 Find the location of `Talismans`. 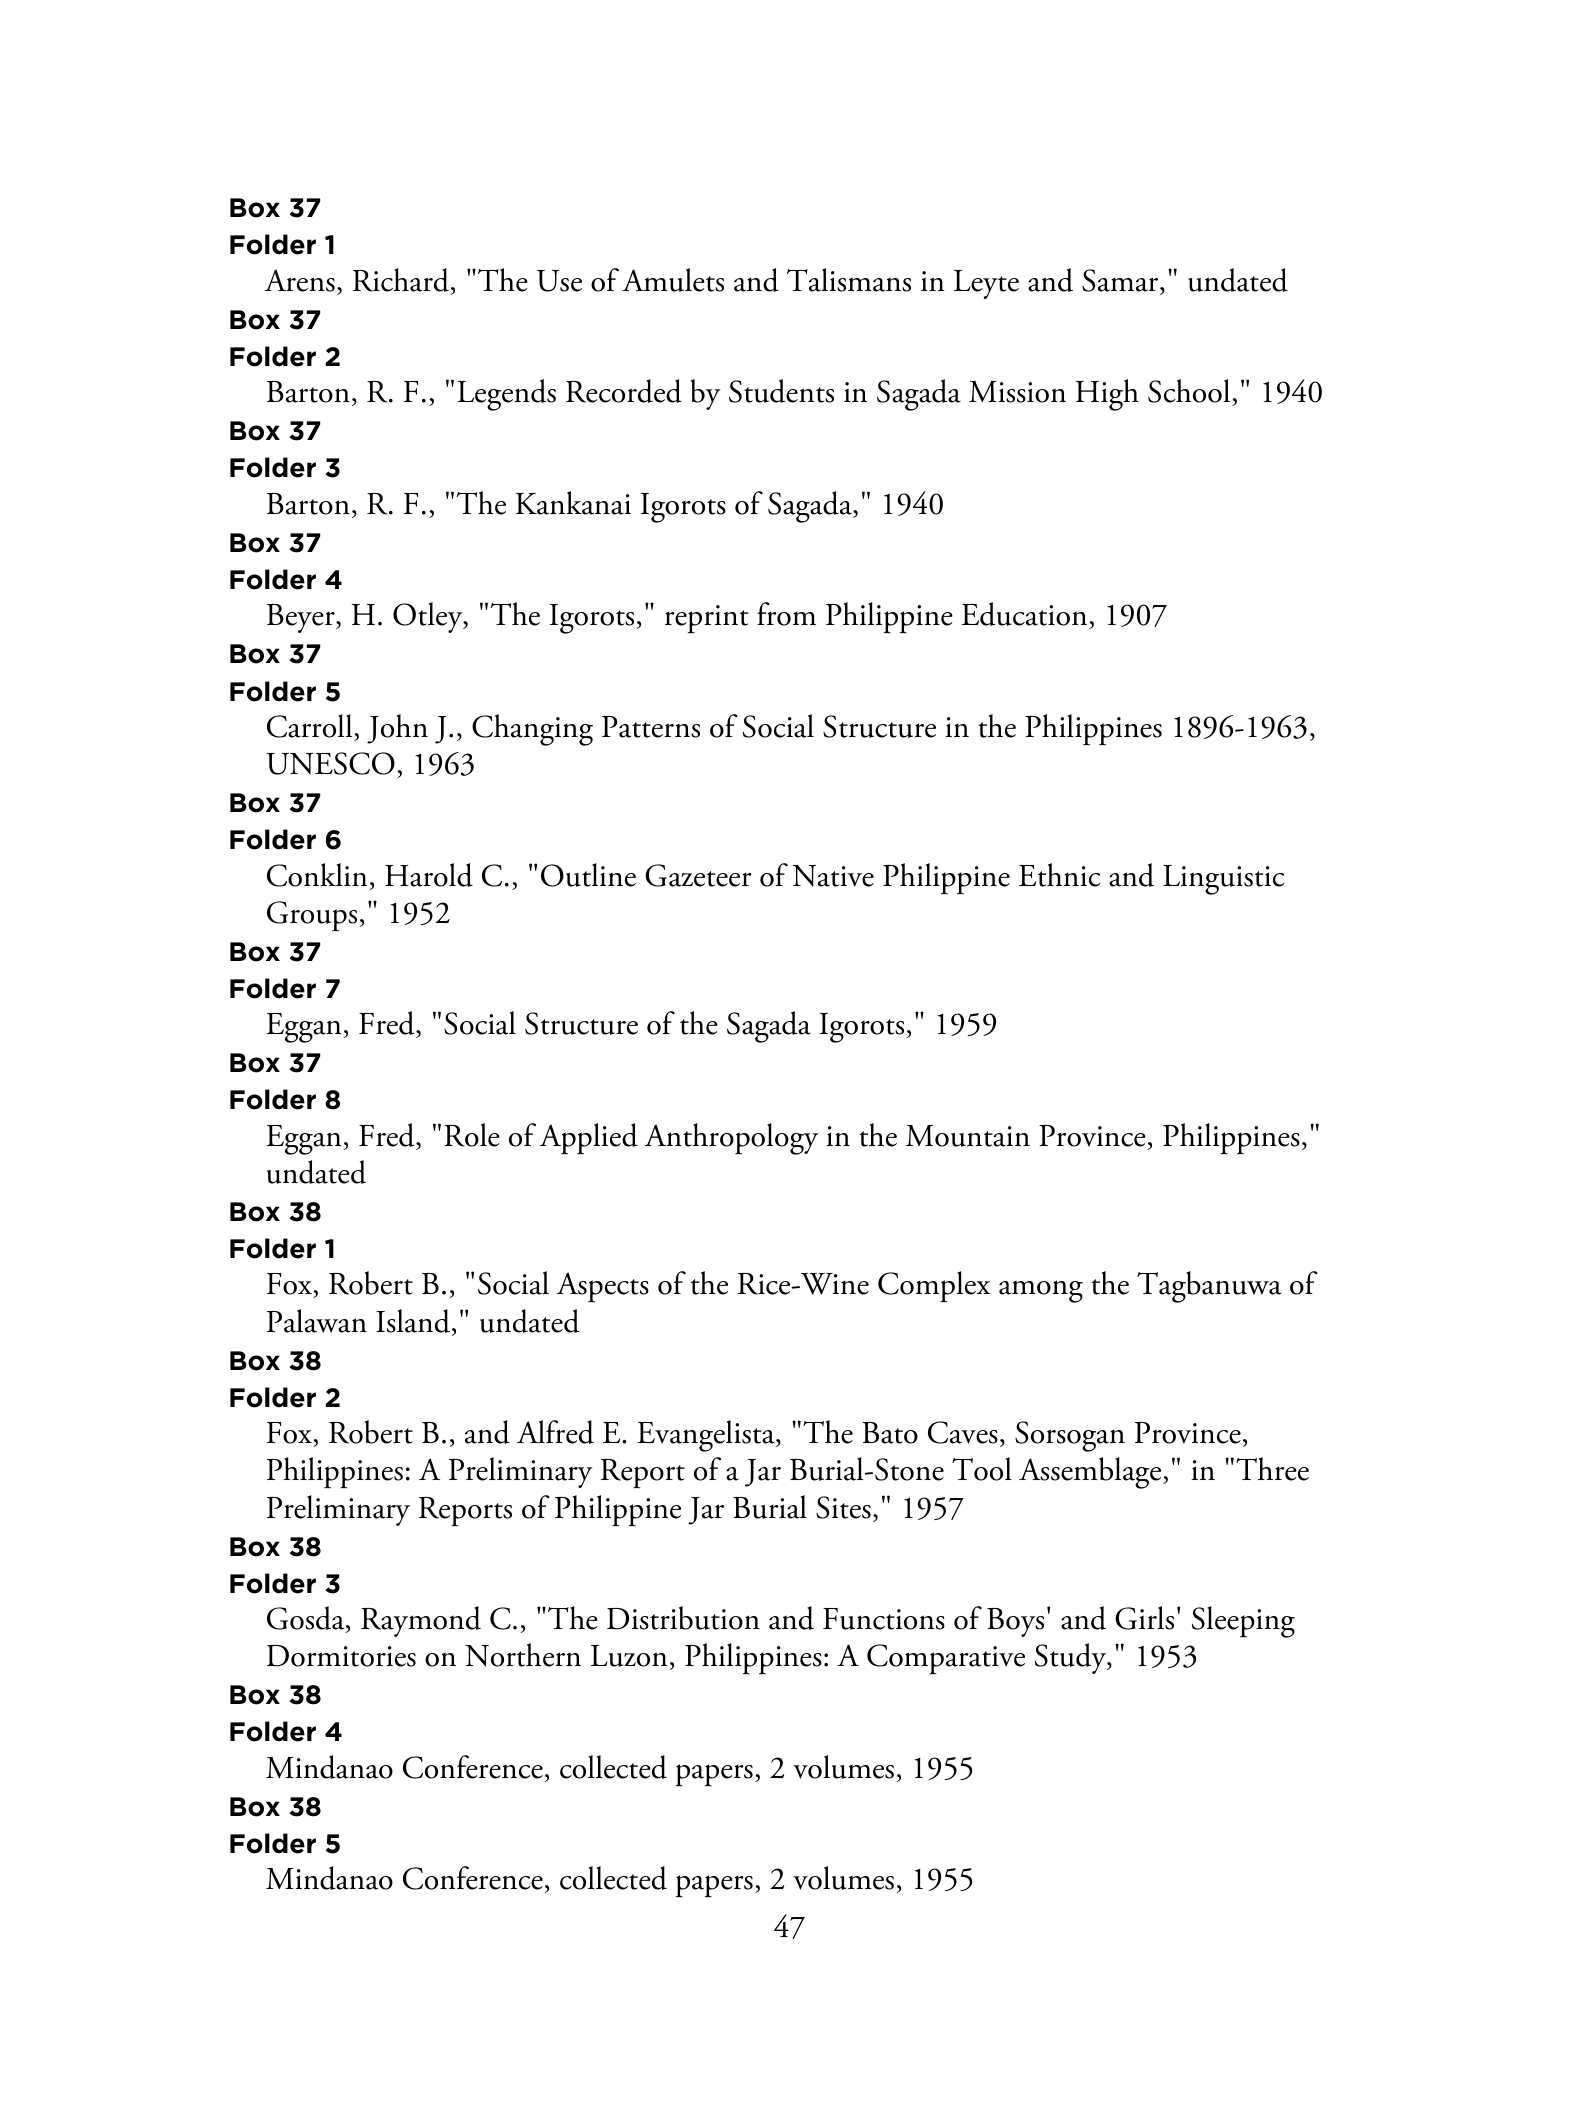

Talismans is located at coordinates (849, 280).
